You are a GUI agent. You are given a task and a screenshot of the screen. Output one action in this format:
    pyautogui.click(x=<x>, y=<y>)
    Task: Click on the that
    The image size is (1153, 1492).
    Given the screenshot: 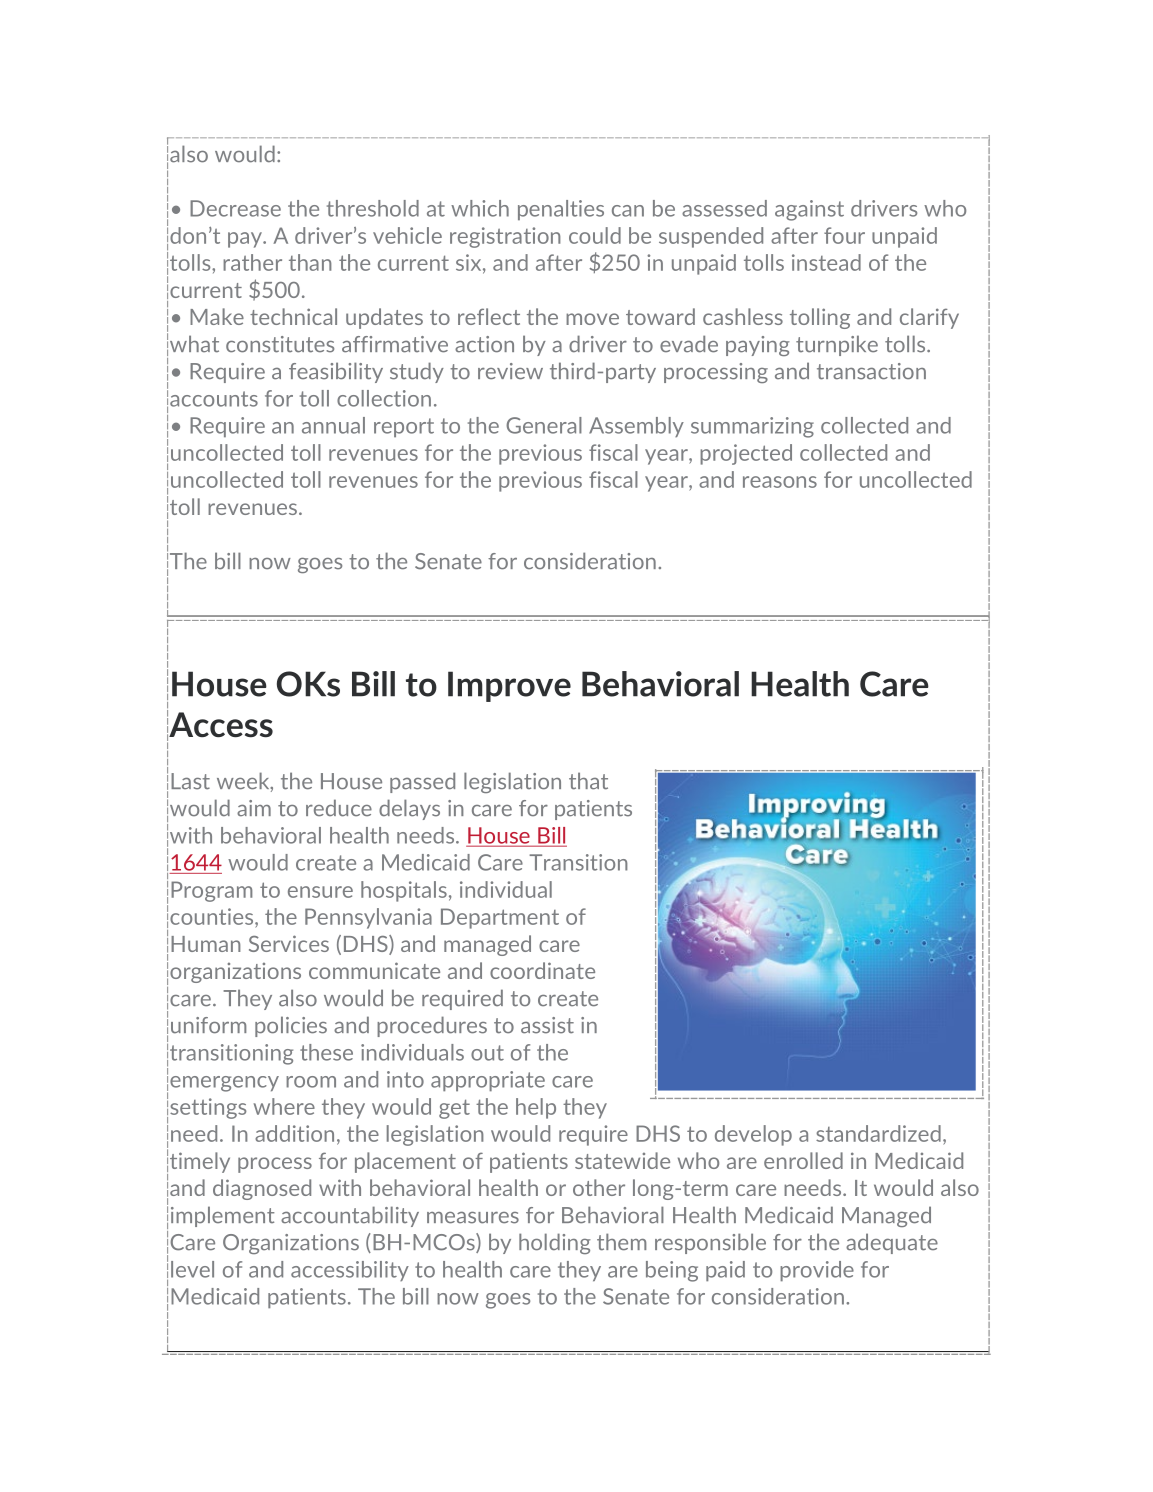 What is the action you would take?
    pyautogui.click(x=588, y=781)
